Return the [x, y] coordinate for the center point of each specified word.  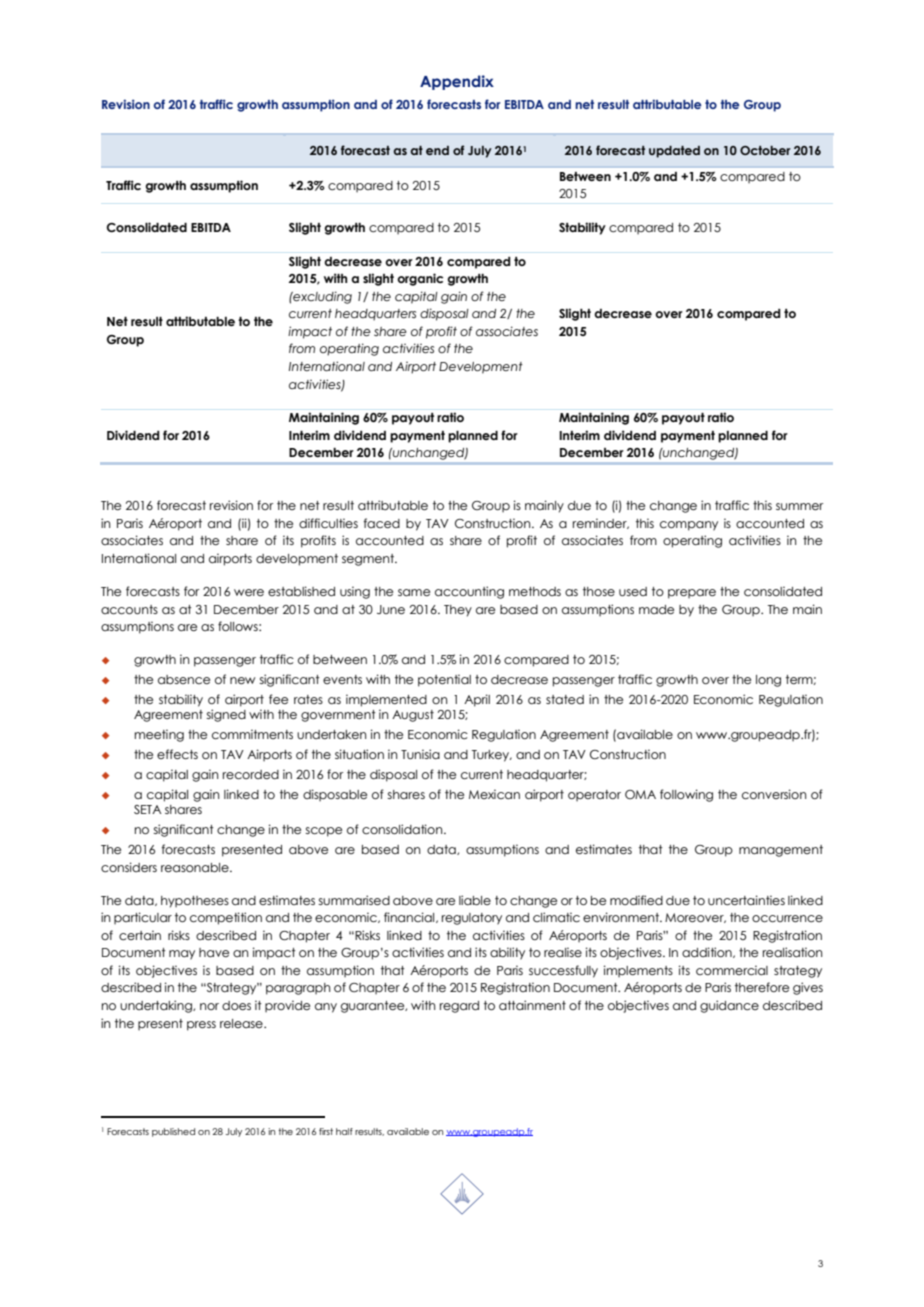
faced [382, 523]
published [173, 1132]
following [686, 795]
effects [177, 754]
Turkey [492, 756]
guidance [729, 1006]
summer [799, 506]
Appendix [457, 82]
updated [674, 152]
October [765, 150]
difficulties [328, 523]
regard [459, 1007]
